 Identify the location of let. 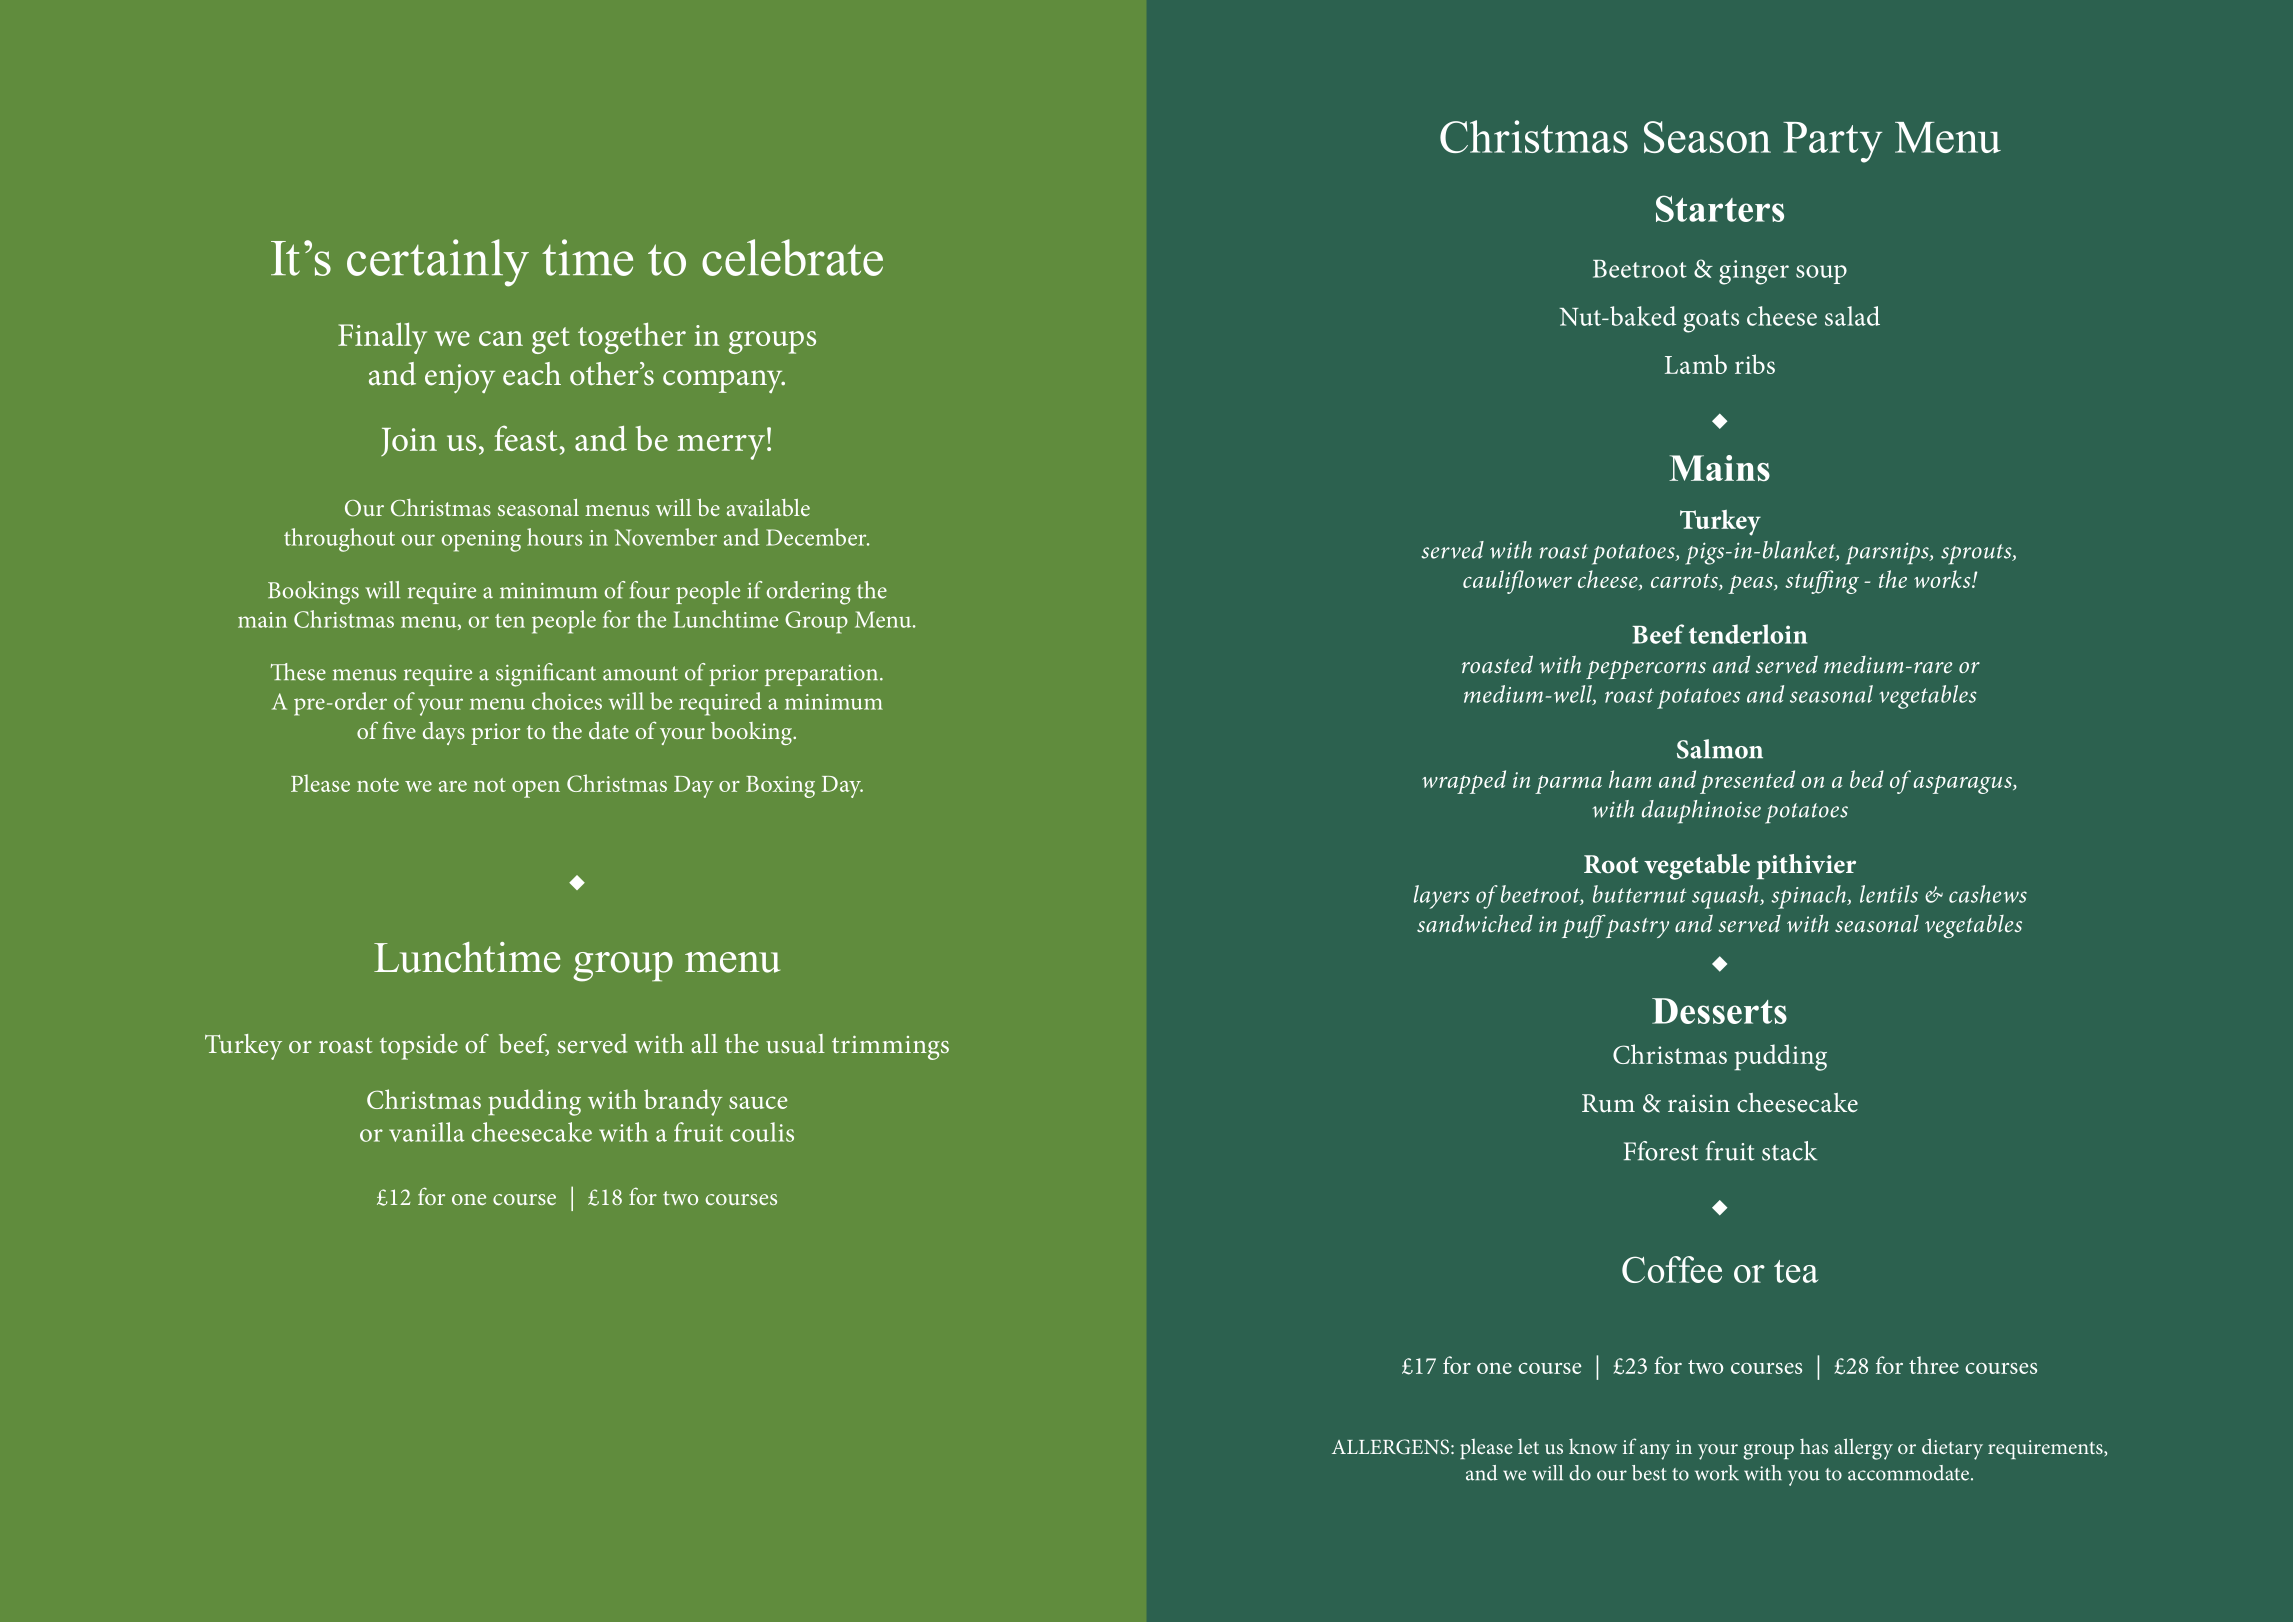
(1528, 1446).
